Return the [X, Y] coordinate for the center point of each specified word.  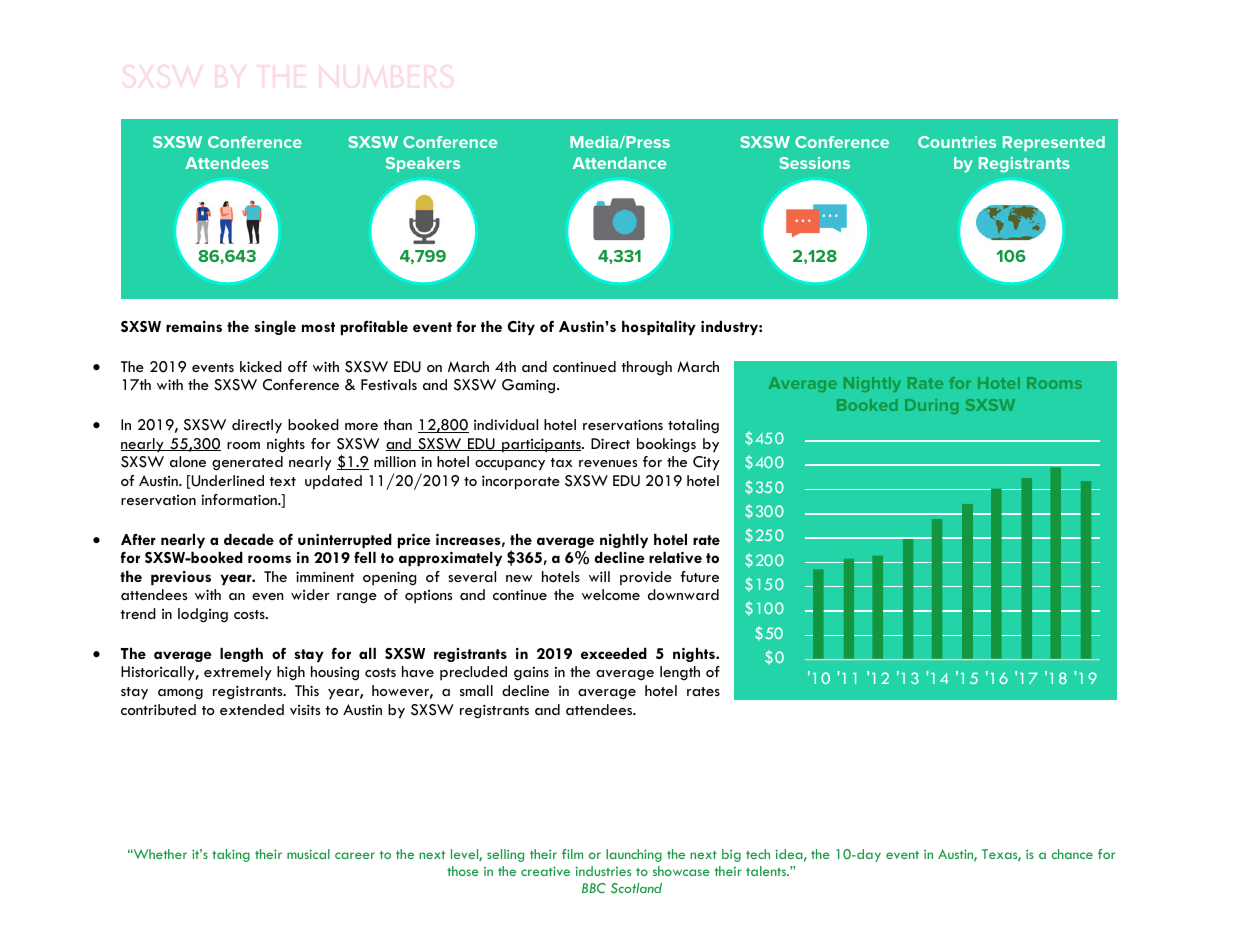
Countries [957, 142]
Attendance [619, 163]
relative [675, 557]
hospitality [659, 328]
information [240, 499]
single [275, 328]
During [931, 406]
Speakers [423, 164]
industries [603, 871]
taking [231, 855]
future [699, 576]
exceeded [614, 653]
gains [531, 673]
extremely [238, 673]
